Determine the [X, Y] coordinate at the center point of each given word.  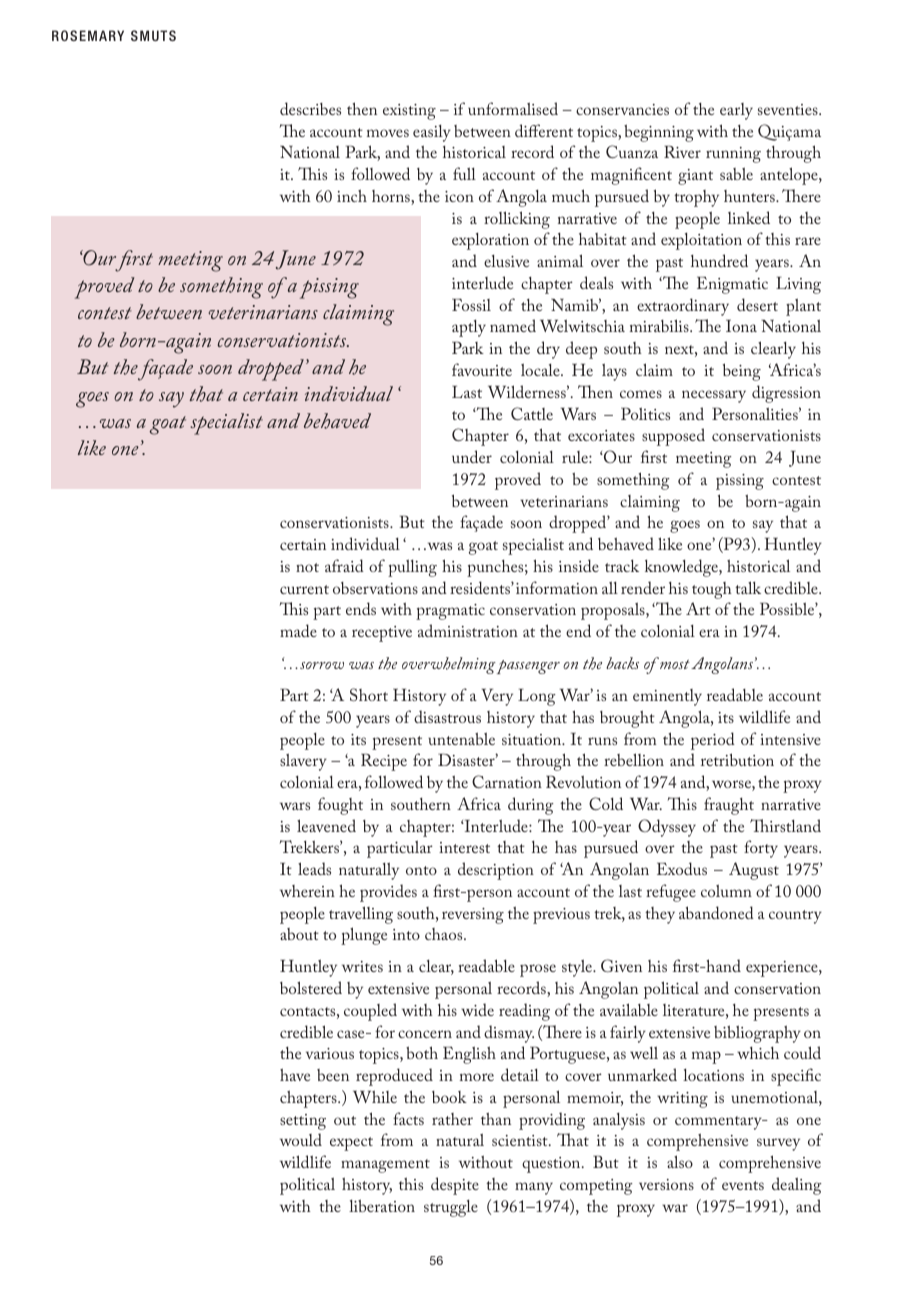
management [385, 1166]
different [544, 130]
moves [388, 133]
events [743, 1185]
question [552, 1165]
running [733, 155]
